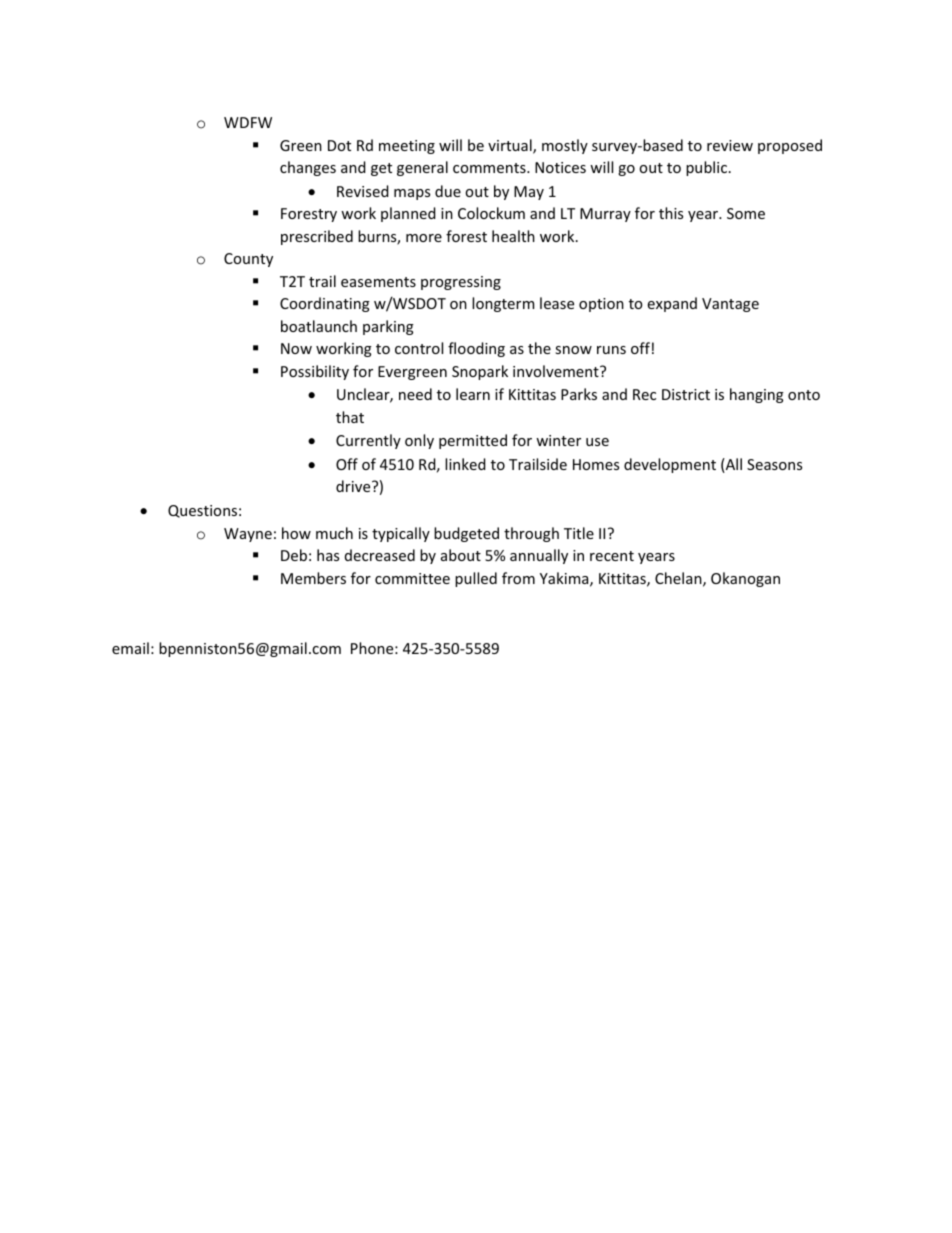 Image resolution: width=952 pixels, height=1233 pixels. I want to click on County, so click(248, 260).
